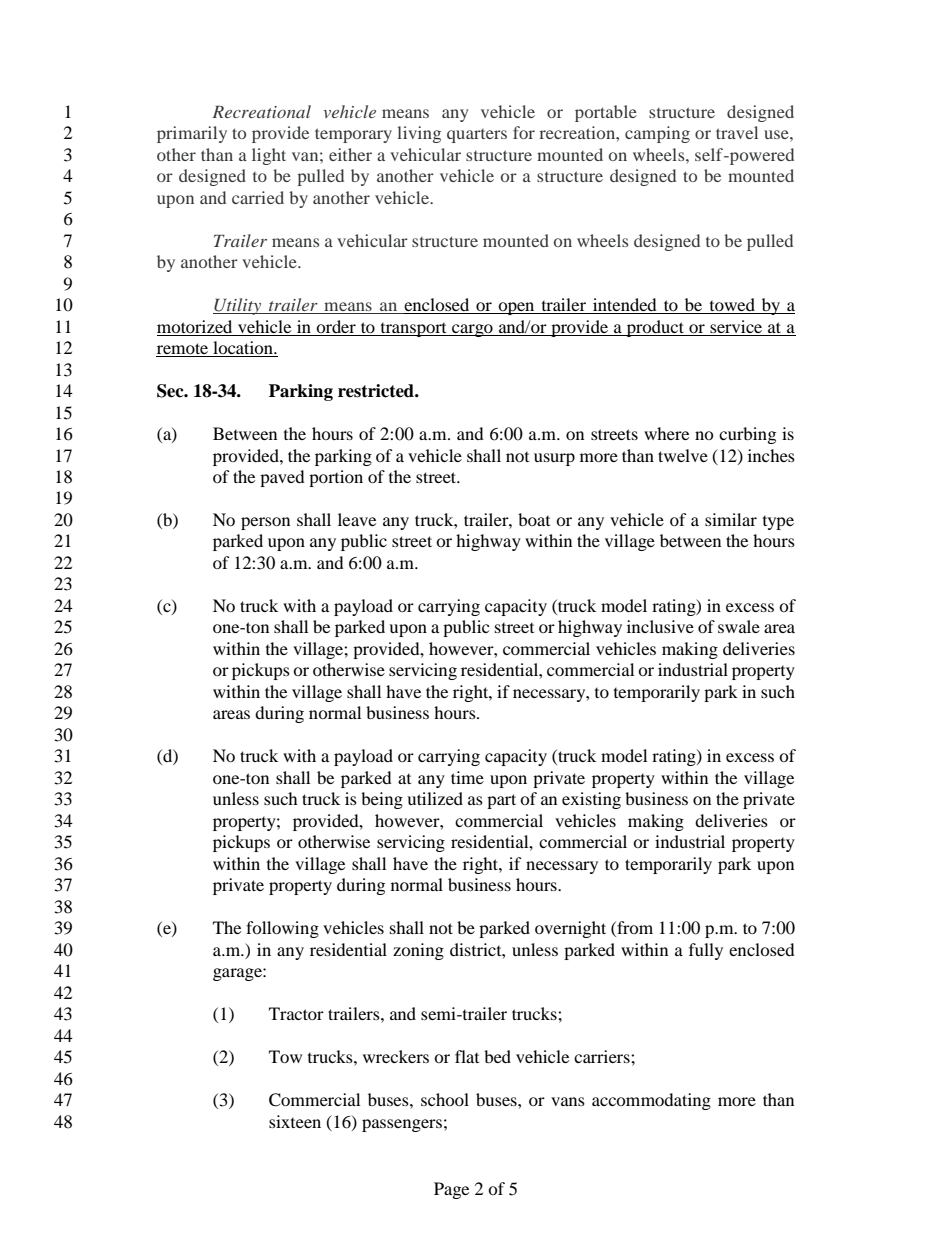 Image resolution: width=952 pixels, height=1233 pixels. What do you see at coordinates (477, 136) in the page?
I see `quarters` at bounding box center [477, 136].
